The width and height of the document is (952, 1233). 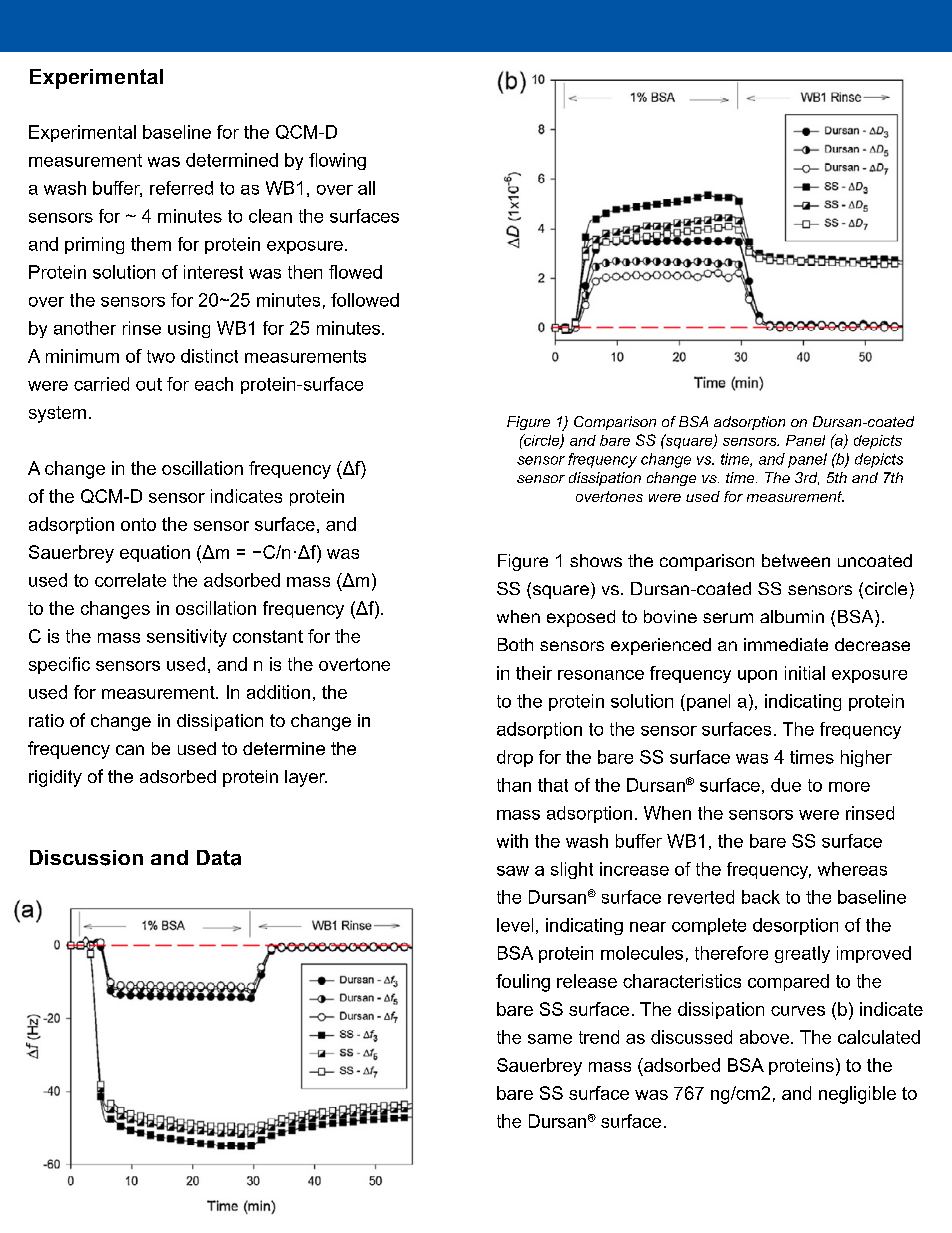 I want to click on flowing, so click(x=337, y=161).
